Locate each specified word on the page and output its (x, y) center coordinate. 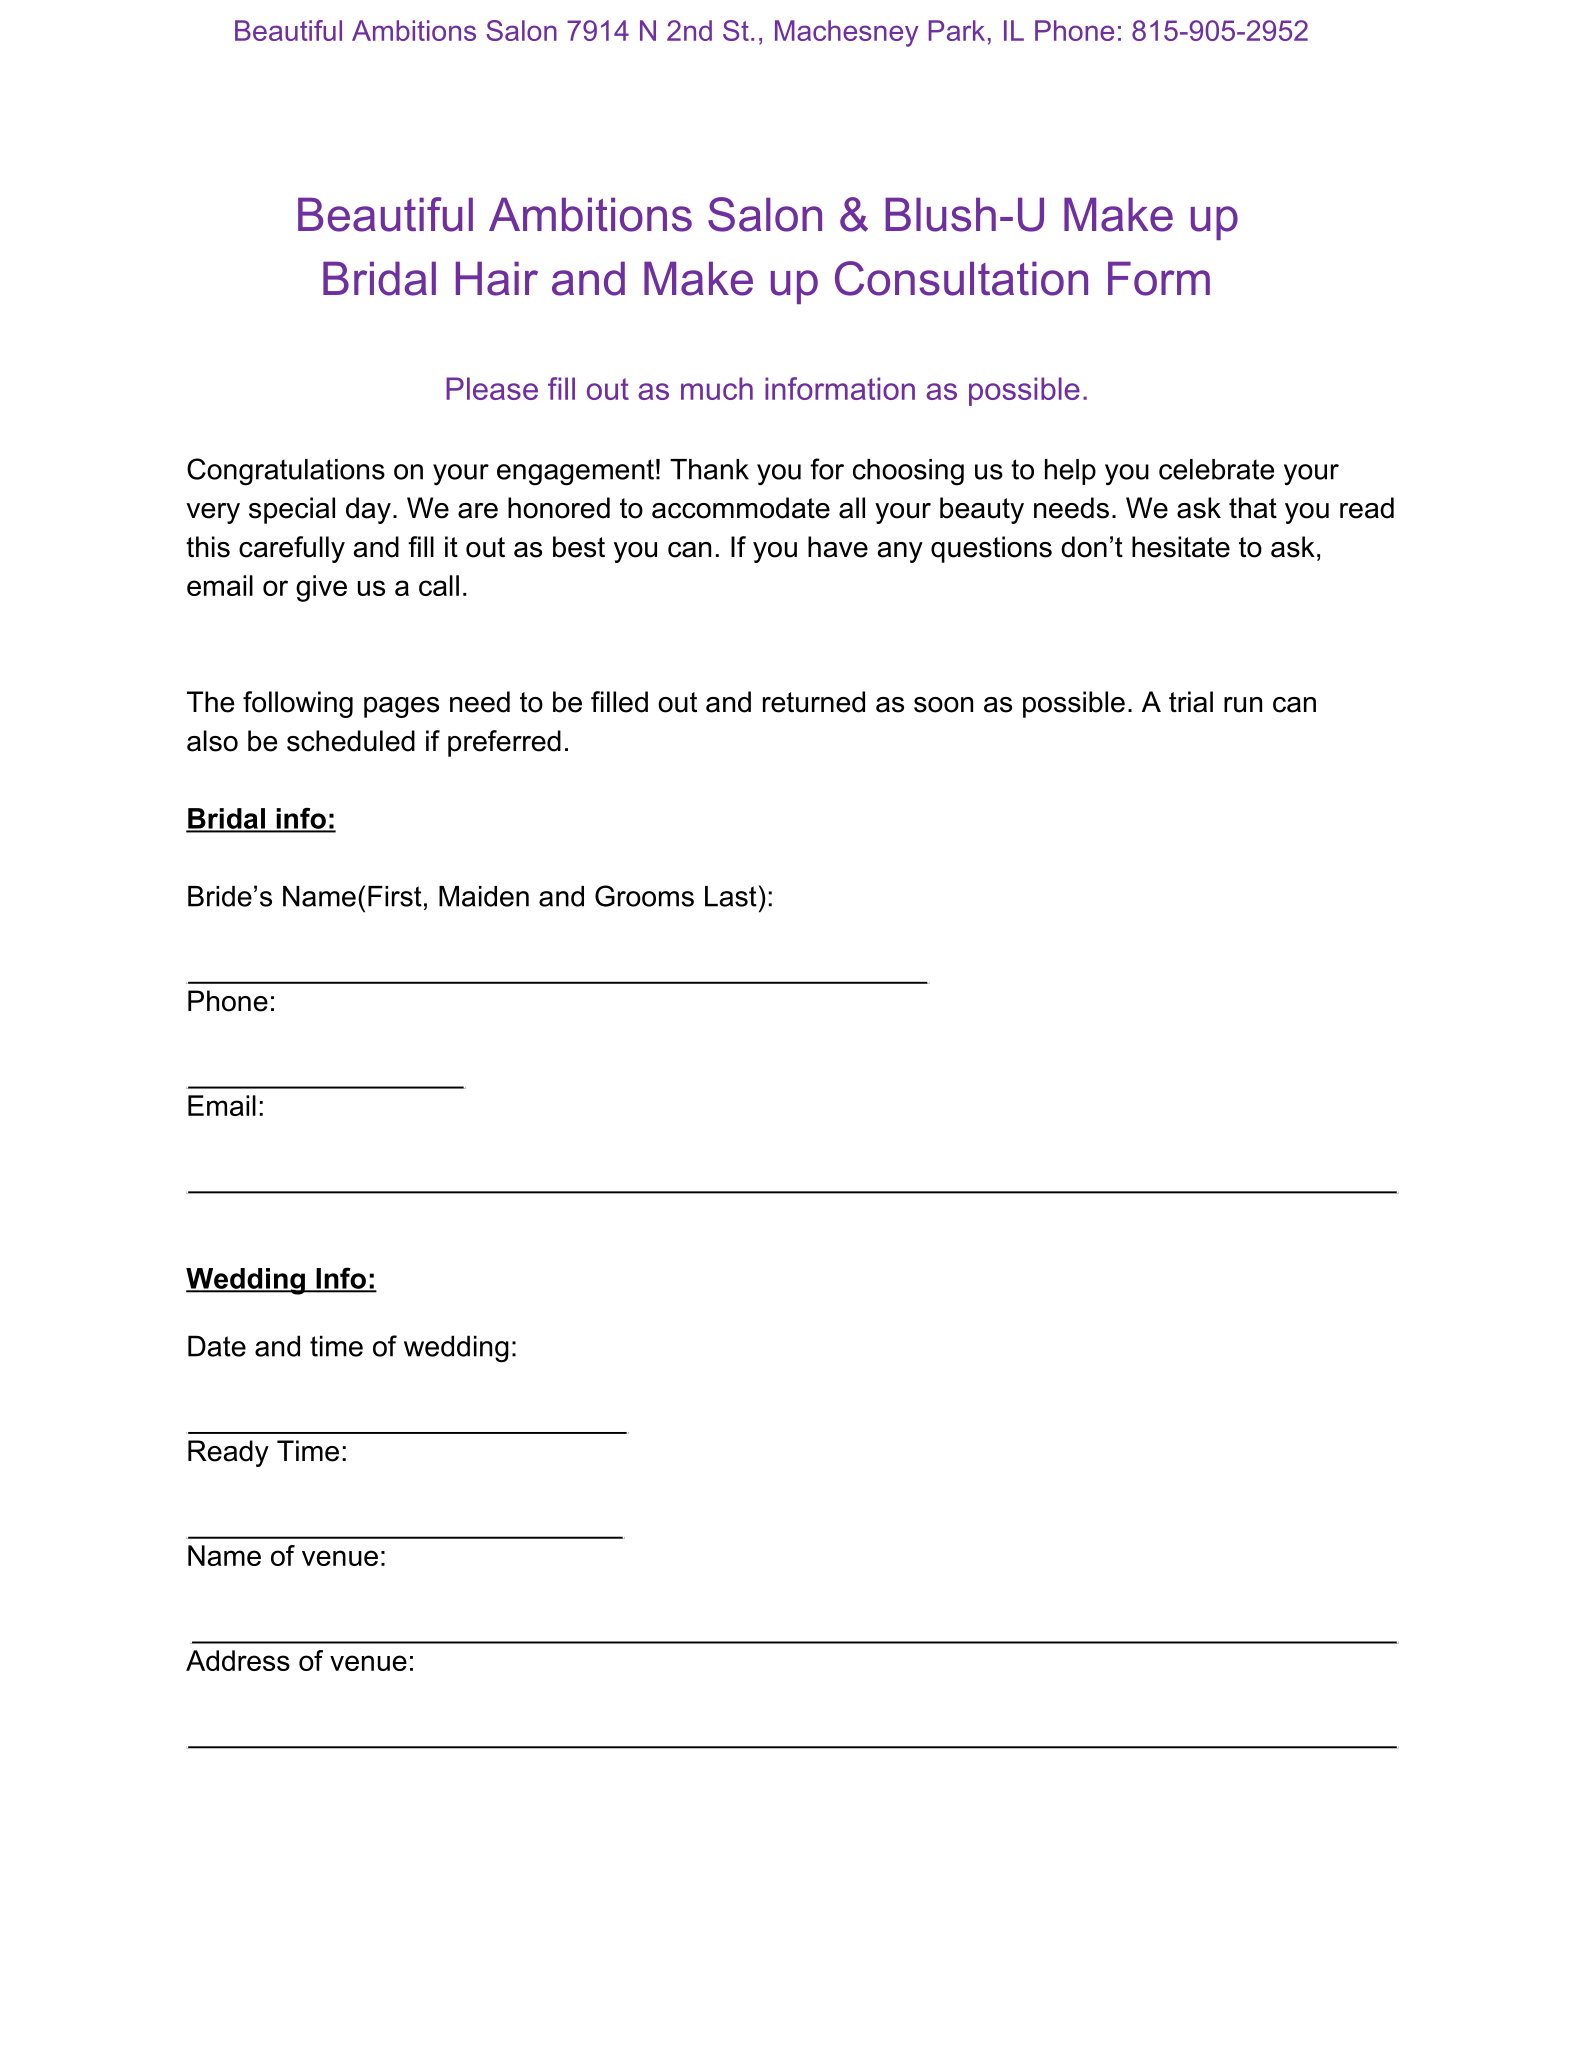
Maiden (484, 896)
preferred (504, 743)
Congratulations (286, 472)
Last (731, 896)
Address (238, 1660)
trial (1191, 702)
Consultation (961, 278)
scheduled (351, 741)
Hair (497, 278)
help (1070, 472)
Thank (709, 469)
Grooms (644, 896)
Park (957, 30)
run (1243, 705)
